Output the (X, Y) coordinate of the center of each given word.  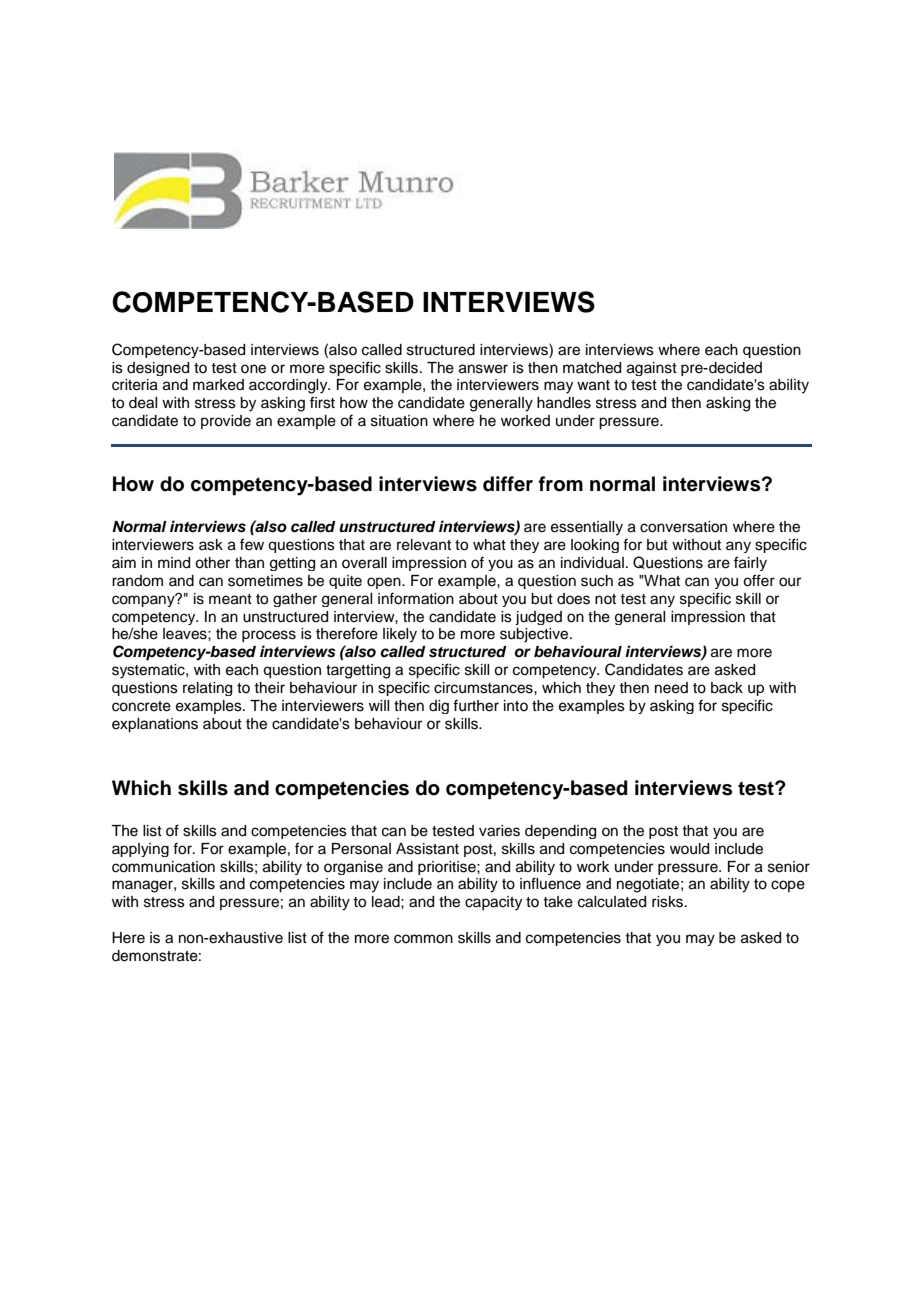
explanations (155, 725)
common (423, 939)
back (727, 688)
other (212, 563)
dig (439, 707)
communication (163, 867)
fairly (750, 563)
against (652, 369)
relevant (424, 545)
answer (483, 369)
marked (218, 385)
